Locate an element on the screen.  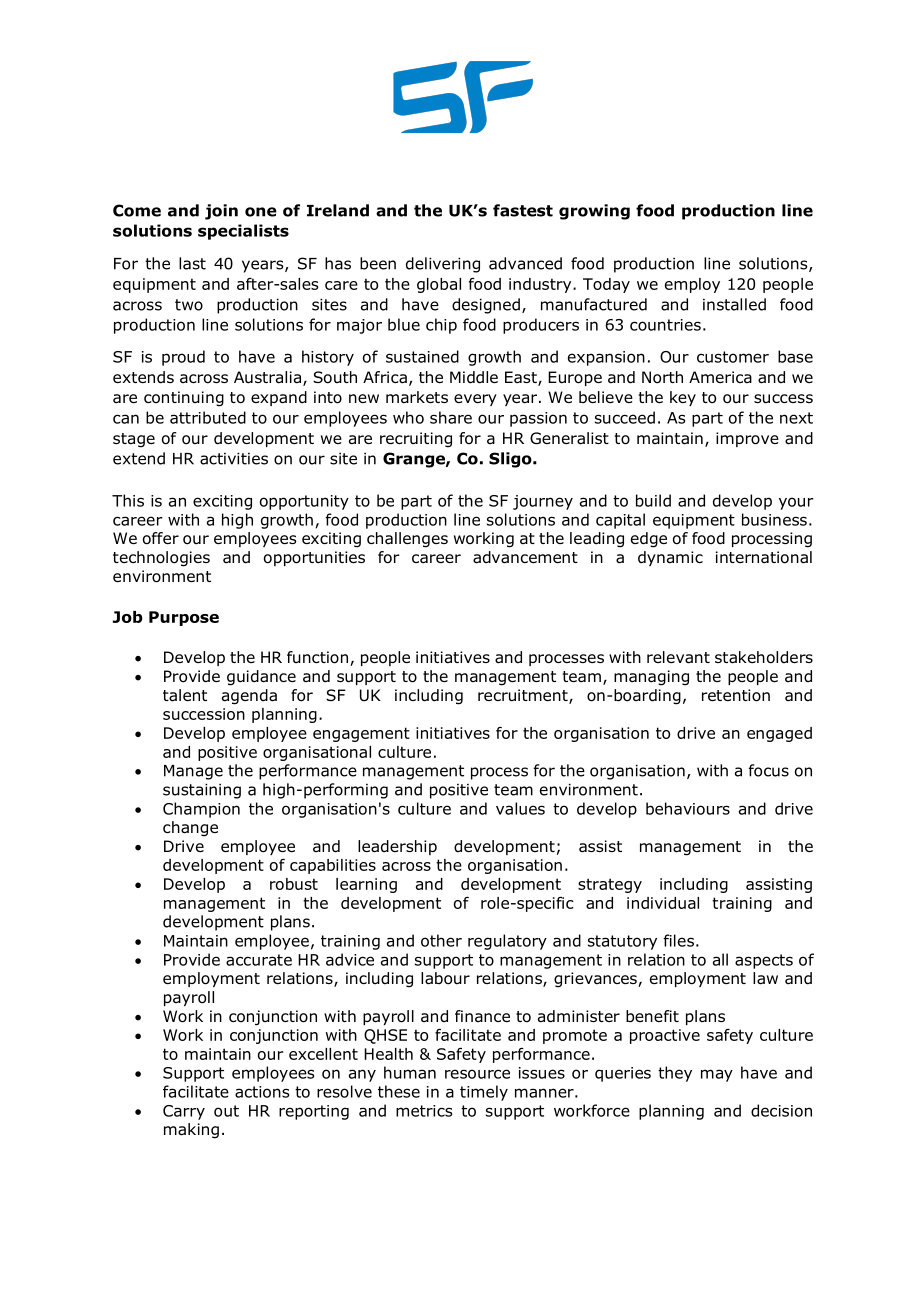
delivering is located at coordinates (443, 265).
